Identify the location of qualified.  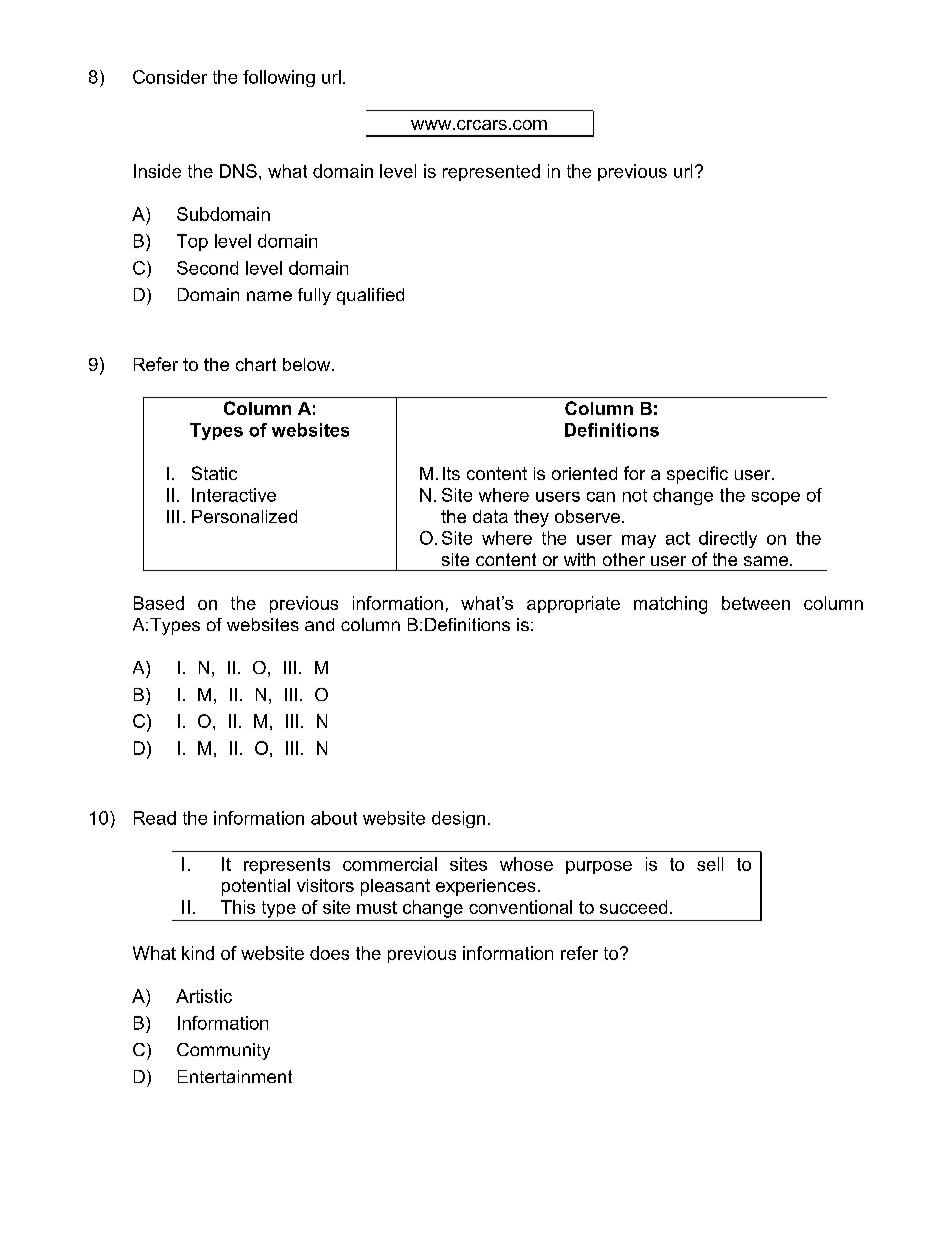
(370, 296).
